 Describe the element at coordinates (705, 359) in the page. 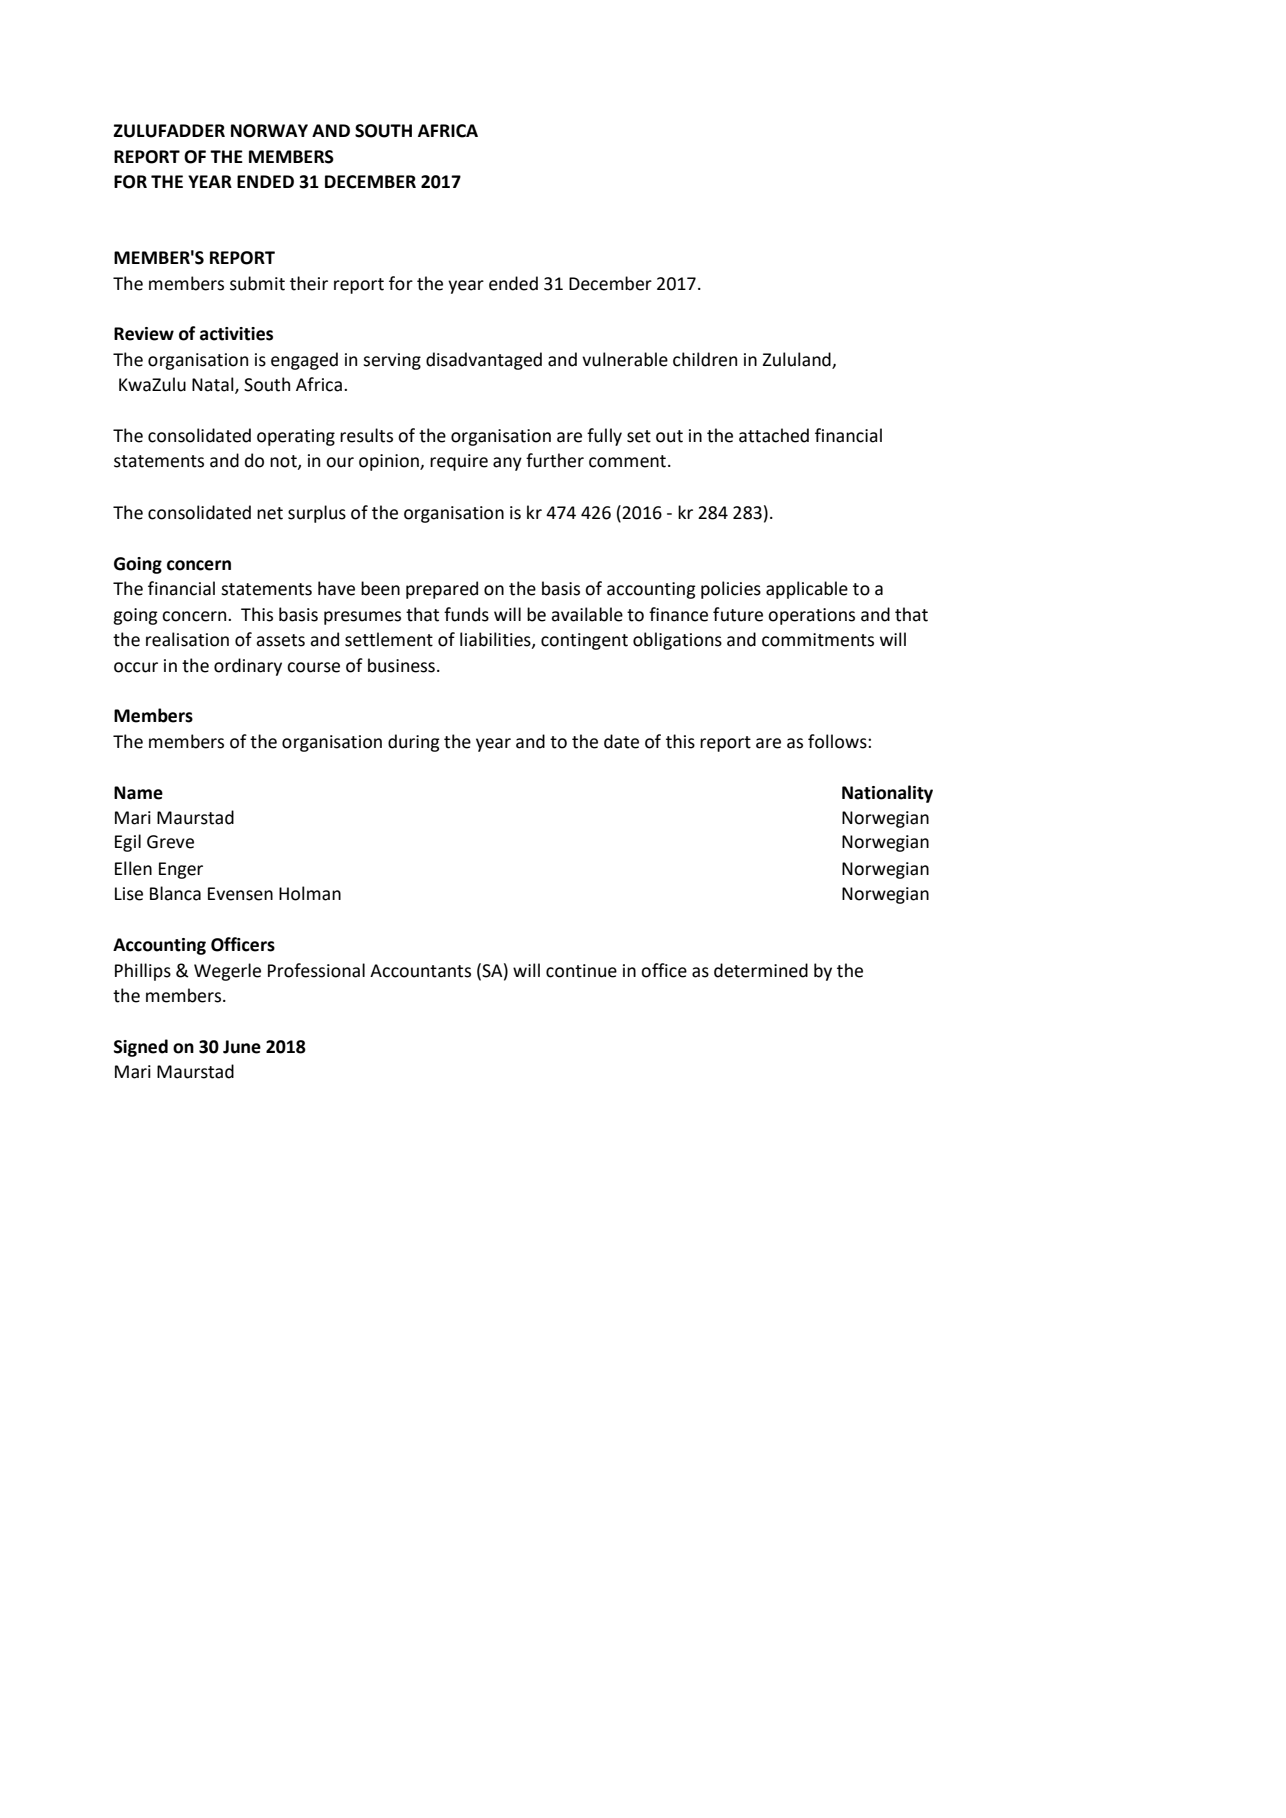

I see `children` at that location.
